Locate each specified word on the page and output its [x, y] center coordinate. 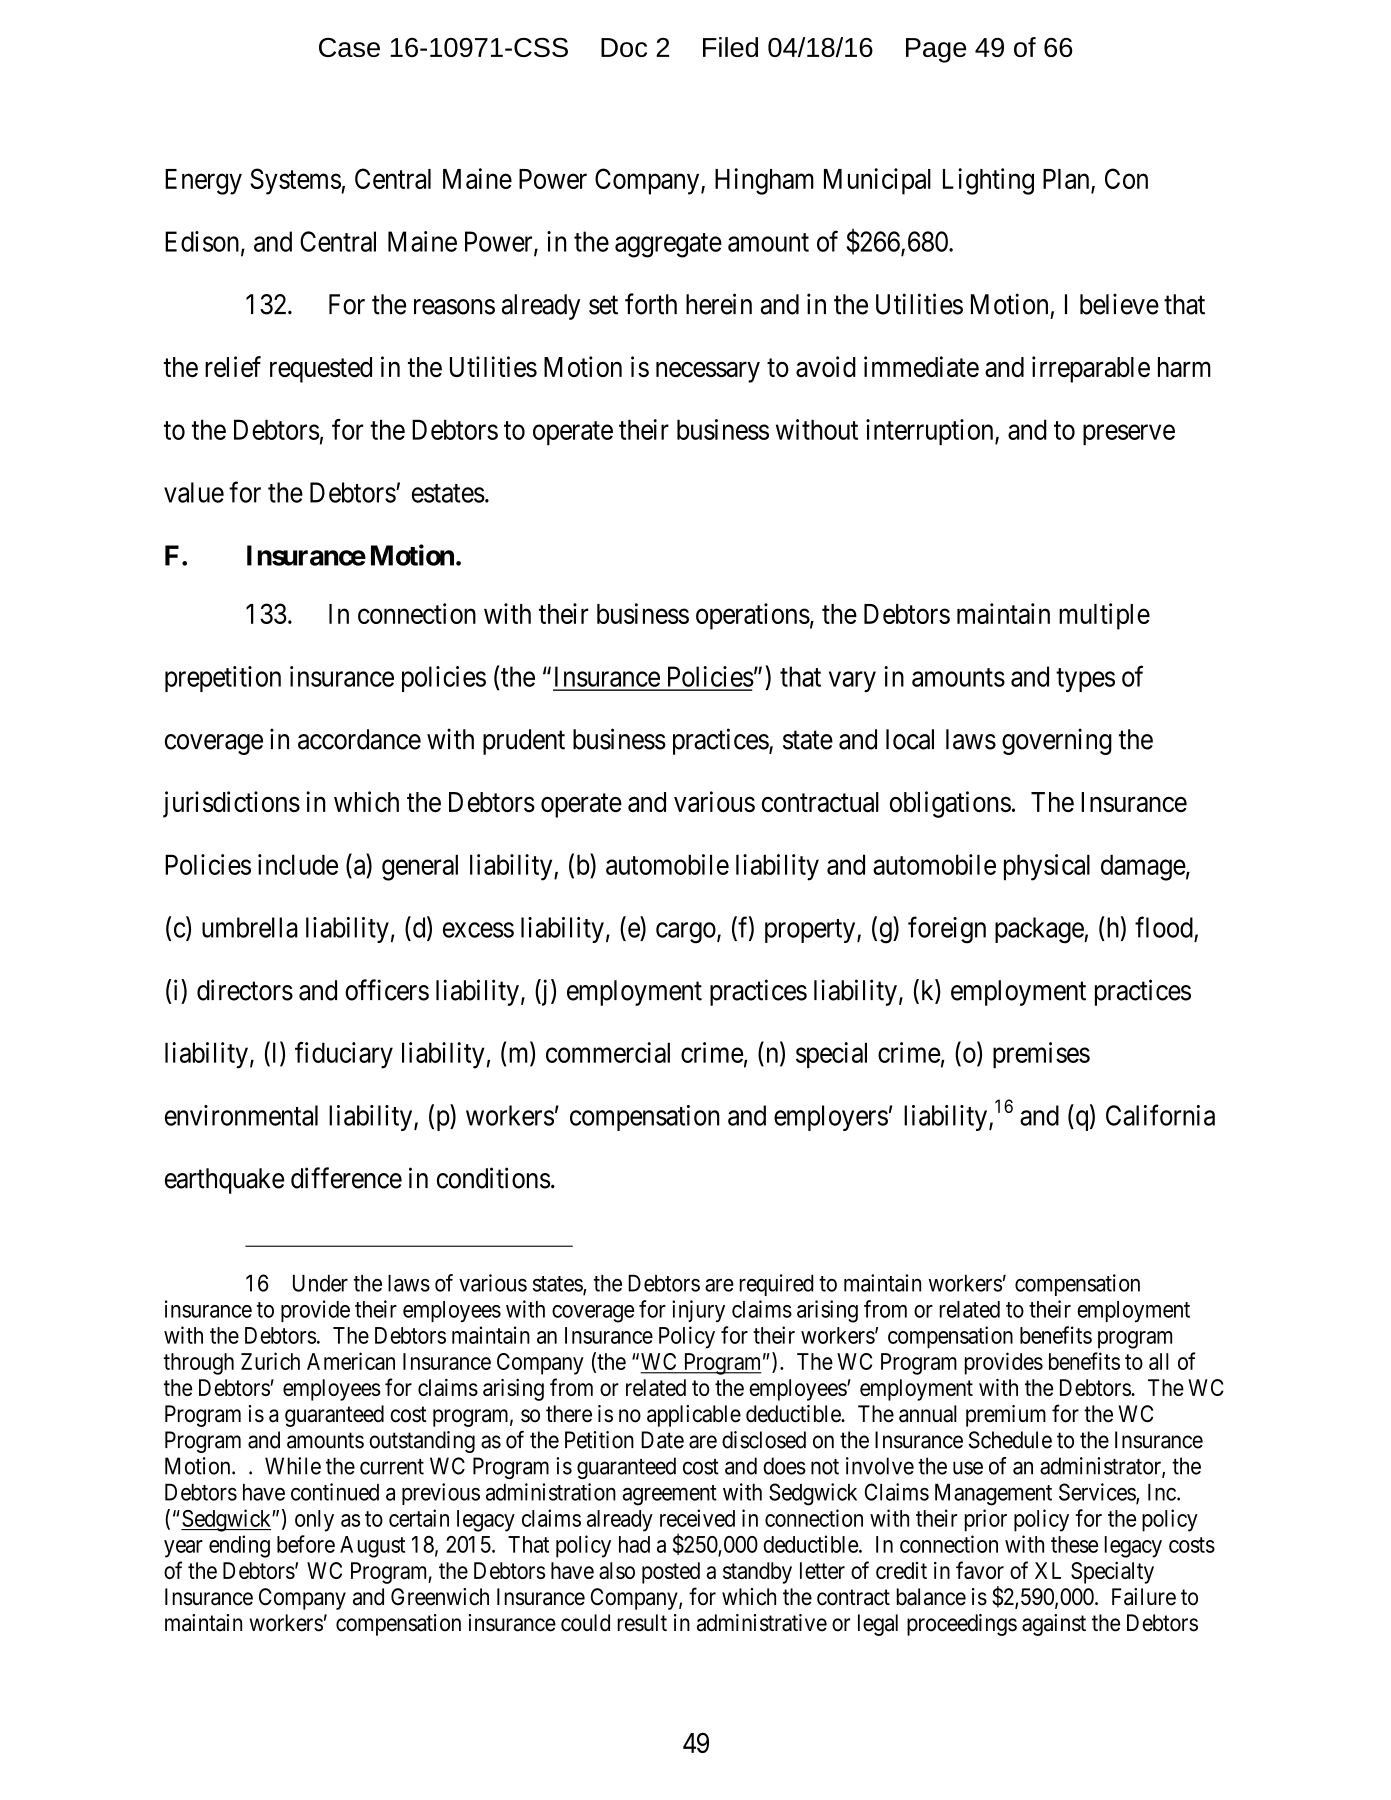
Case [349, 47]
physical [1047, 867]
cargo [686, 933]
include [298, 864]
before [306, 1544]
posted [671, 1573]
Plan [1067, 180]
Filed [730, 47]
